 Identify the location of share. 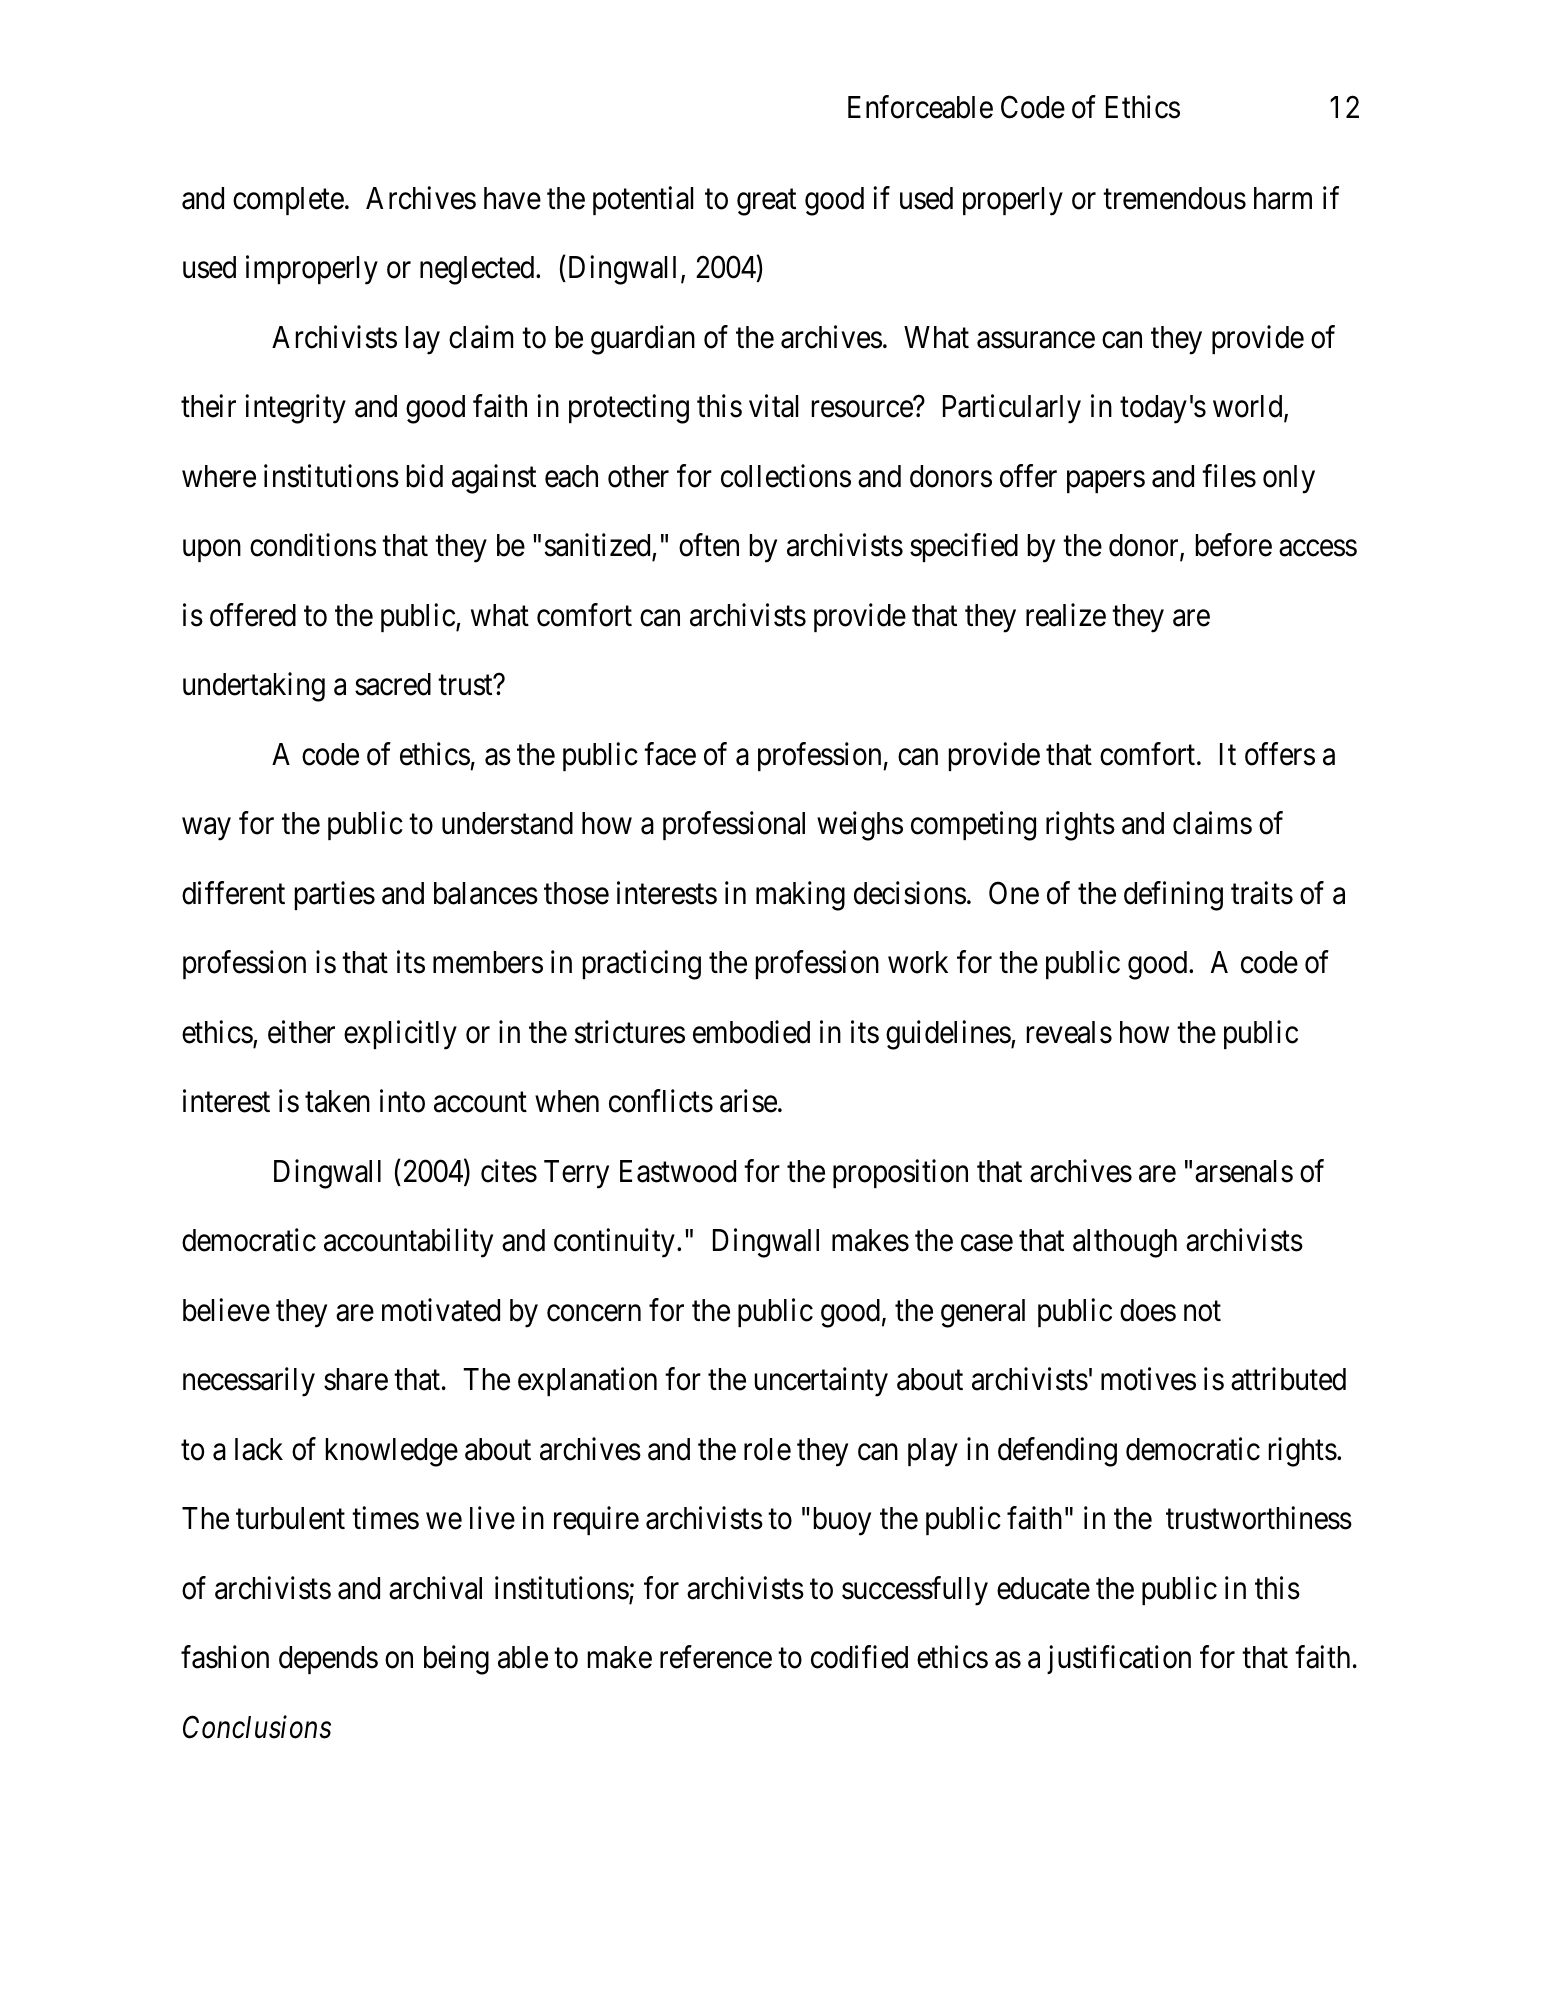
(356, 1379).
